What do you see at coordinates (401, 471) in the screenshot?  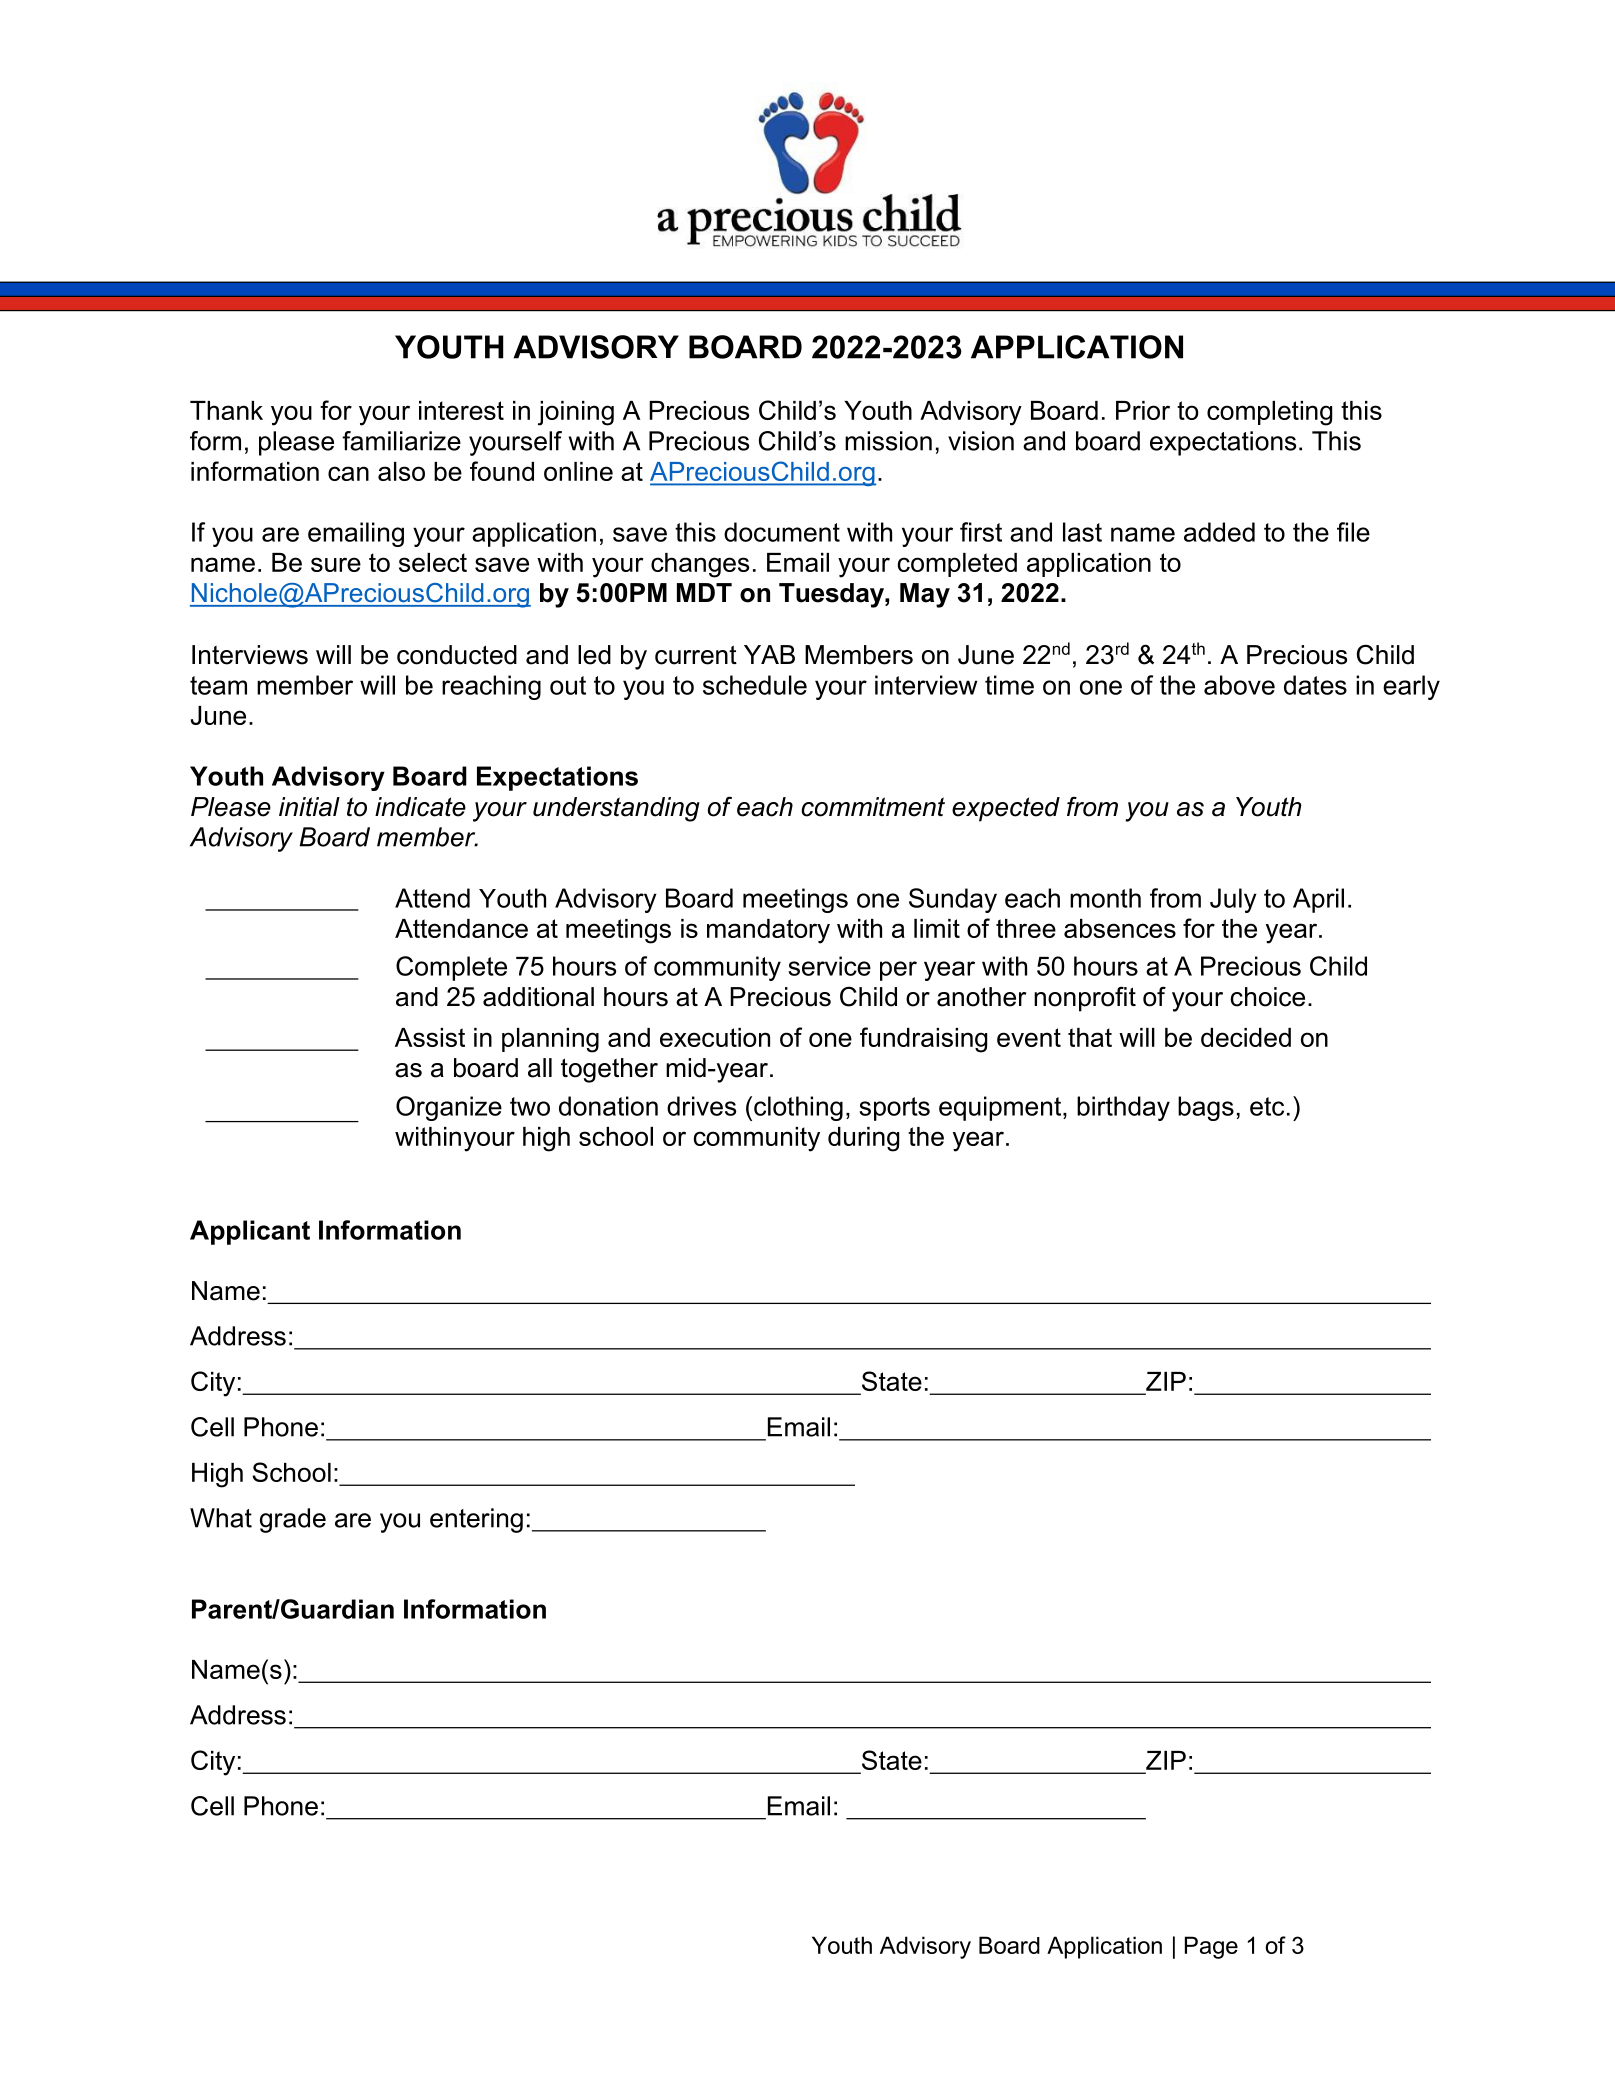 I see `also` at bounding box center [401, 471].
